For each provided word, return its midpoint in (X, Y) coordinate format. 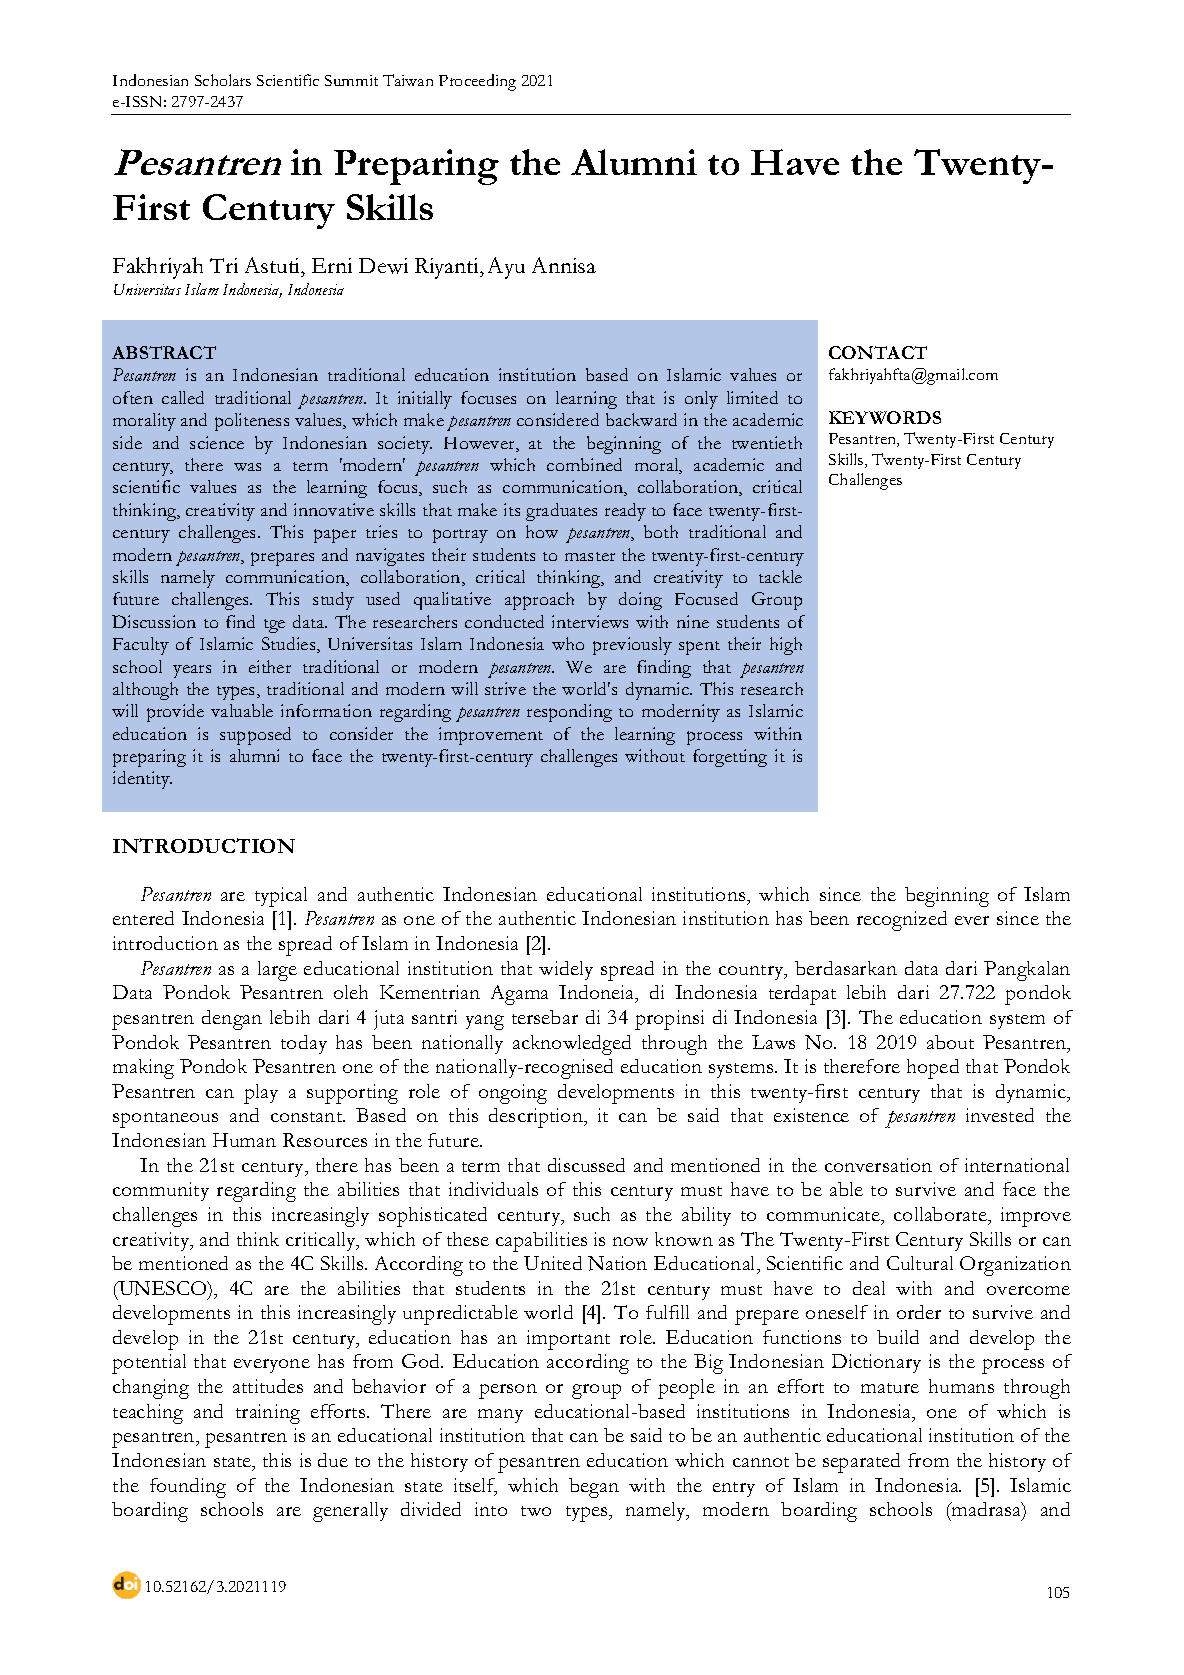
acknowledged (572, 1045)
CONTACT (878, 352)
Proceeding (477, 82)
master (590, 556)
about (950, 1042)
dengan (232, 1020)
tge (274, 626)
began (594, 1488)
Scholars (223, 80)
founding (188, 1488)
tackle (780, 576)
